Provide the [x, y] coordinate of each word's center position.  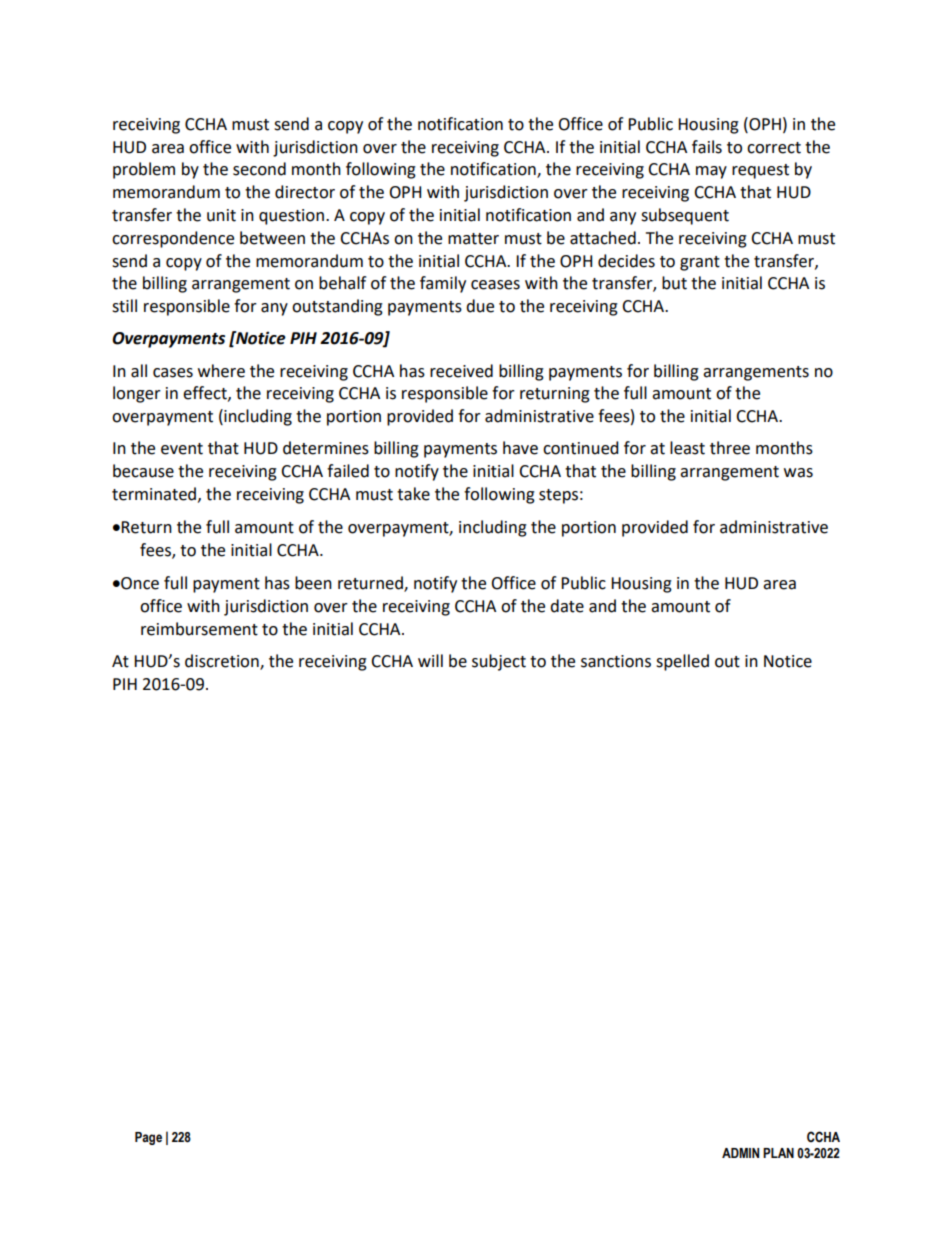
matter [473, 239]
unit [221, 215]
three [730, 448]
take [413, 494]
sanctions [616, 661]
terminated [154, 494]
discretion [223, 661]
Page [148, 1138]
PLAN [778, 1153]
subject [499, 662]
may [711, 172]
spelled [682, 662]
